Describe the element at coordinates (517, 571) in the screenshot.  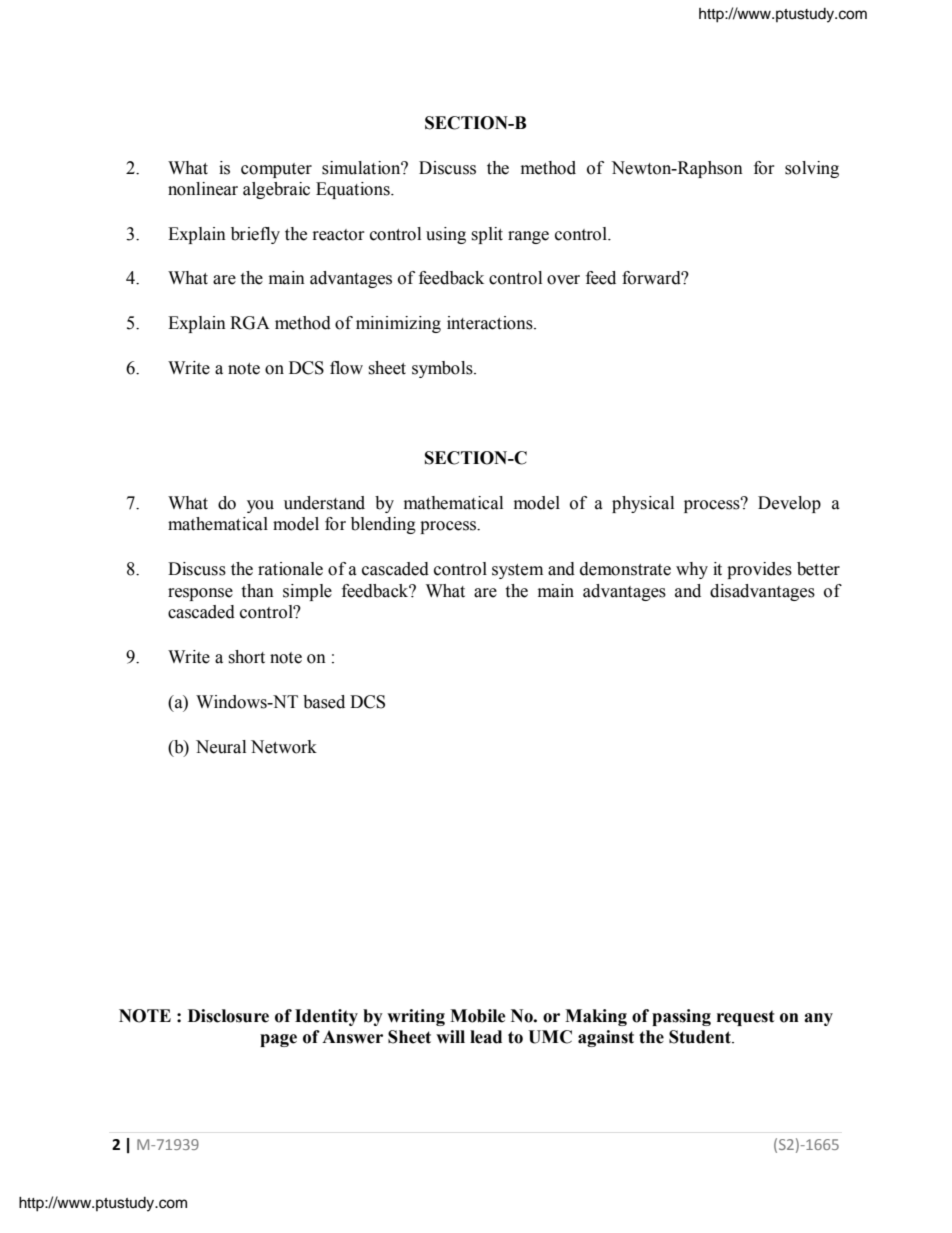
I see `system` at that location.
